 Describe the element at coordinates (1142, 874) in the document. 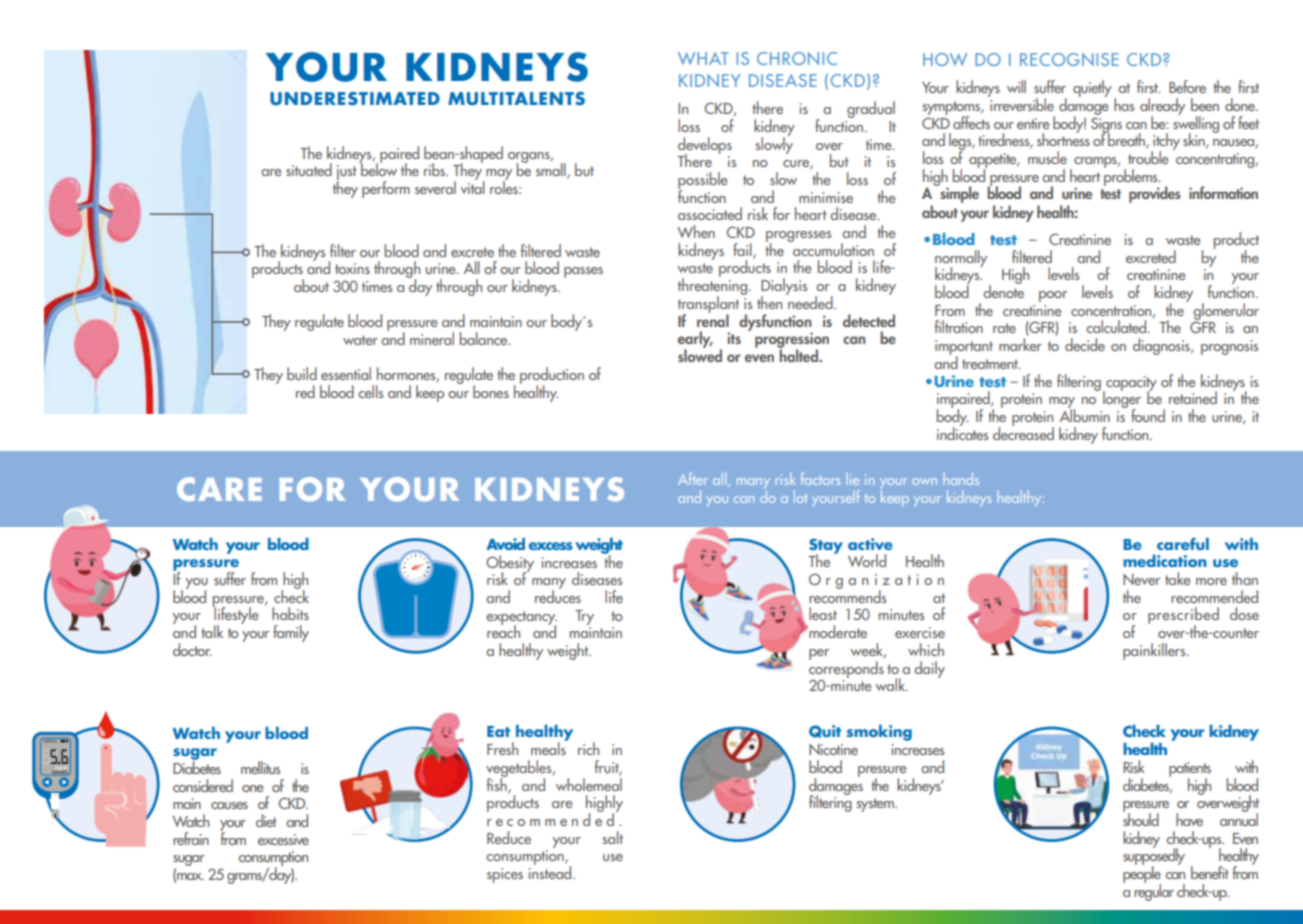

I see `people` at that location.
